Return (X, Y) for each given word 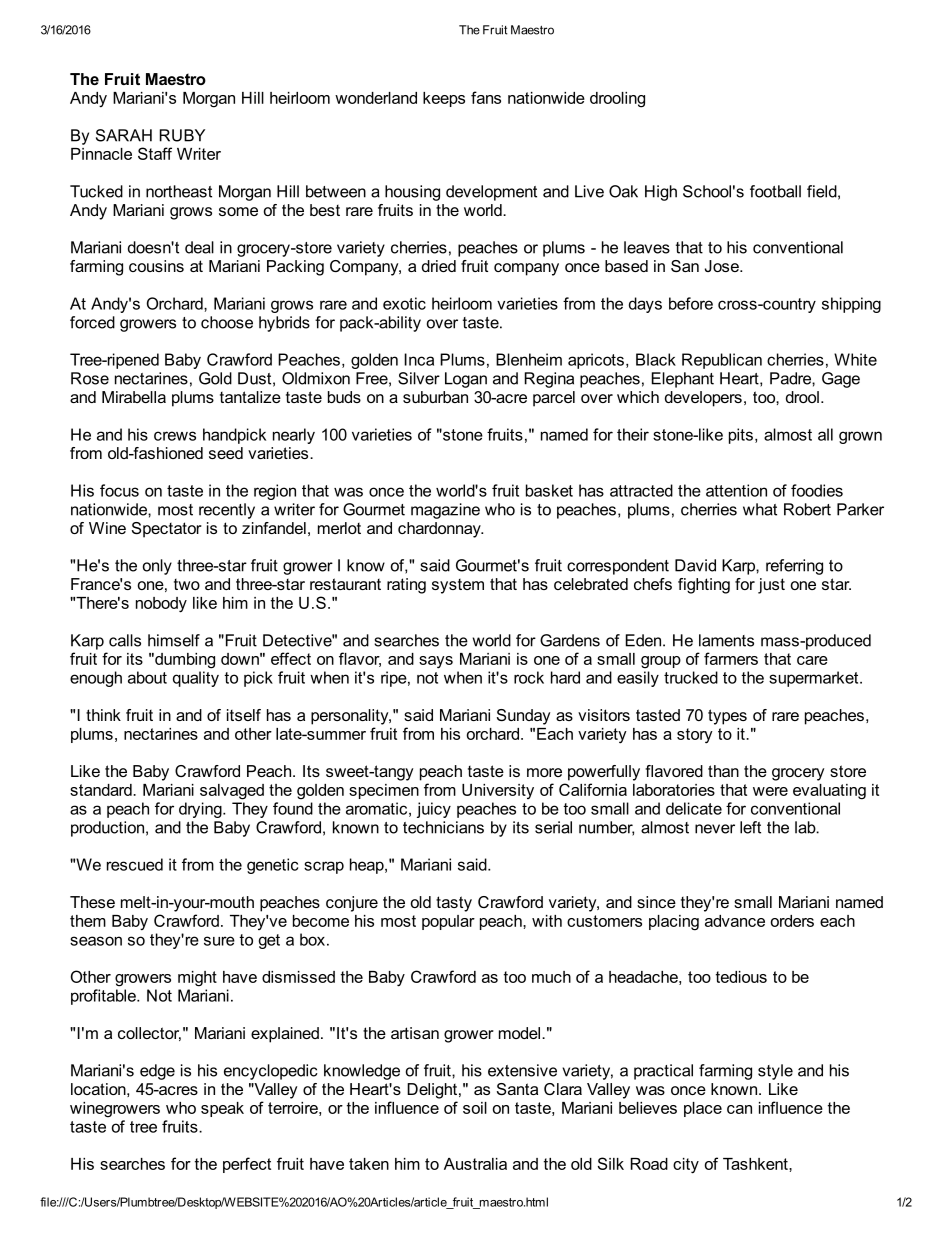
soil (475, 1108)
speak (222, 1109)
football (775, 191)
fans (486, 97)
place (703, 1109)
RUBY (182, 135)
